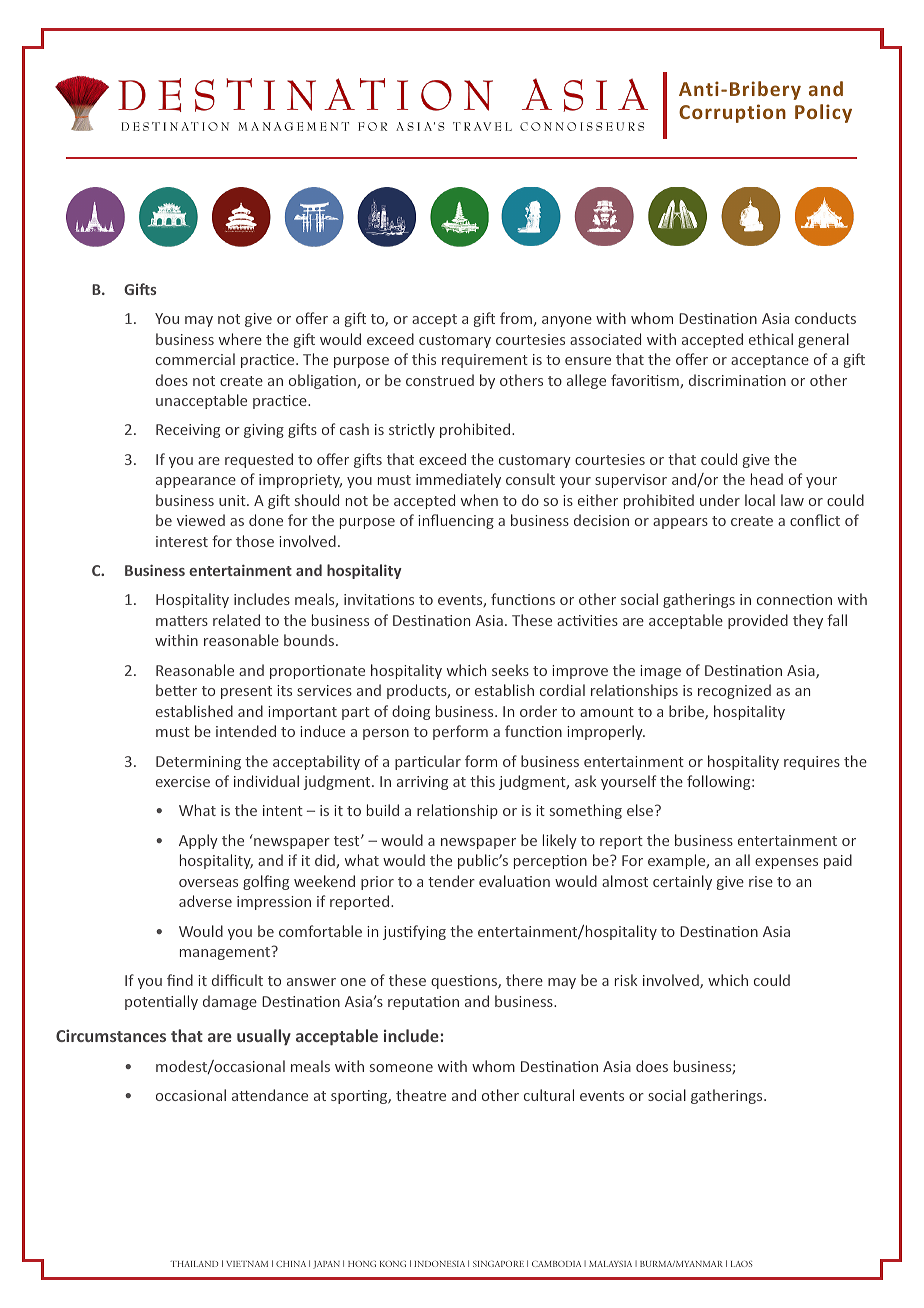 The image size is (924, 1308). Describe the element at coordinates (734, 691) in the screenshot. I see `recognized` at that location.
